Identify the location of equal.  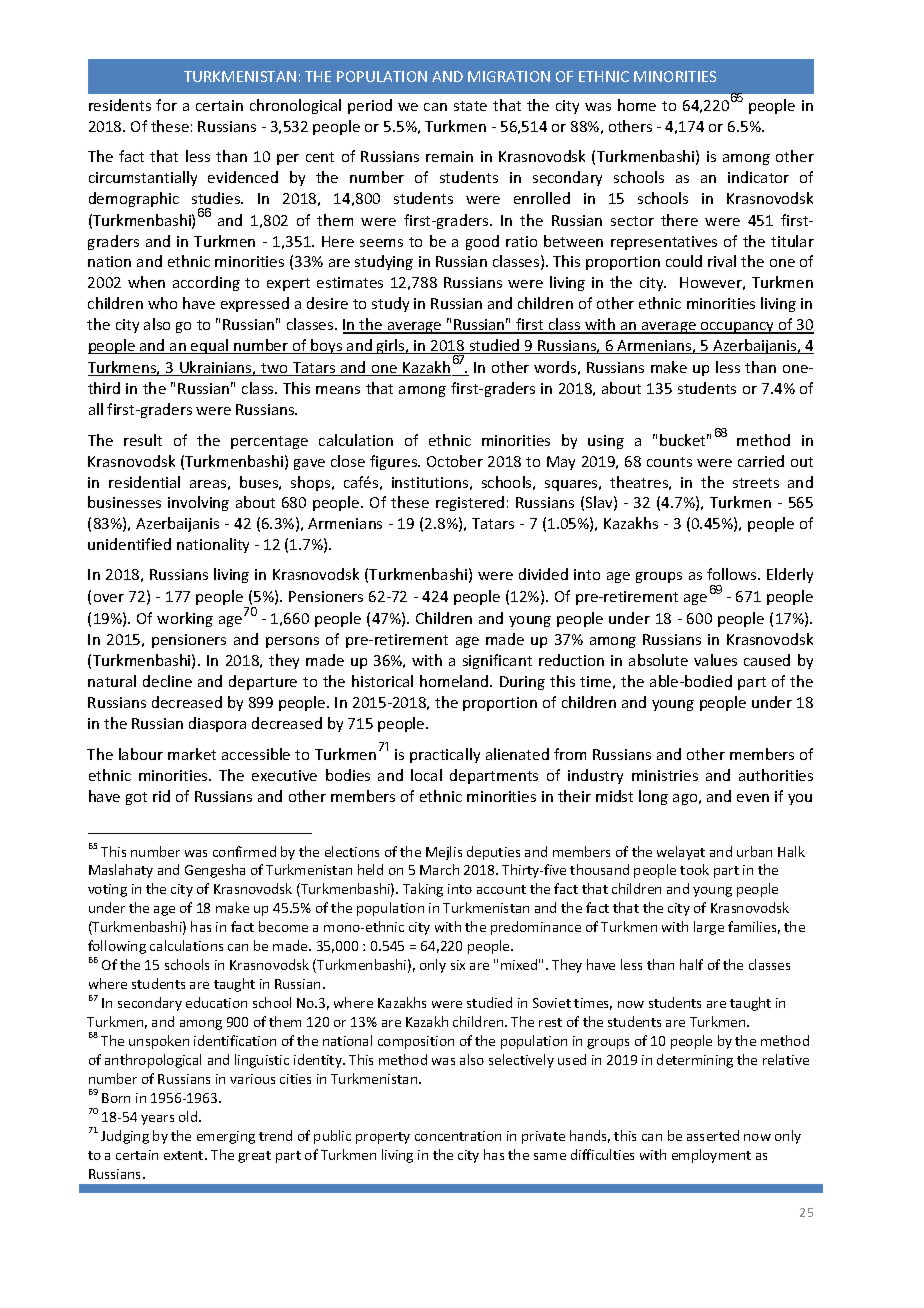
(210, 346).
